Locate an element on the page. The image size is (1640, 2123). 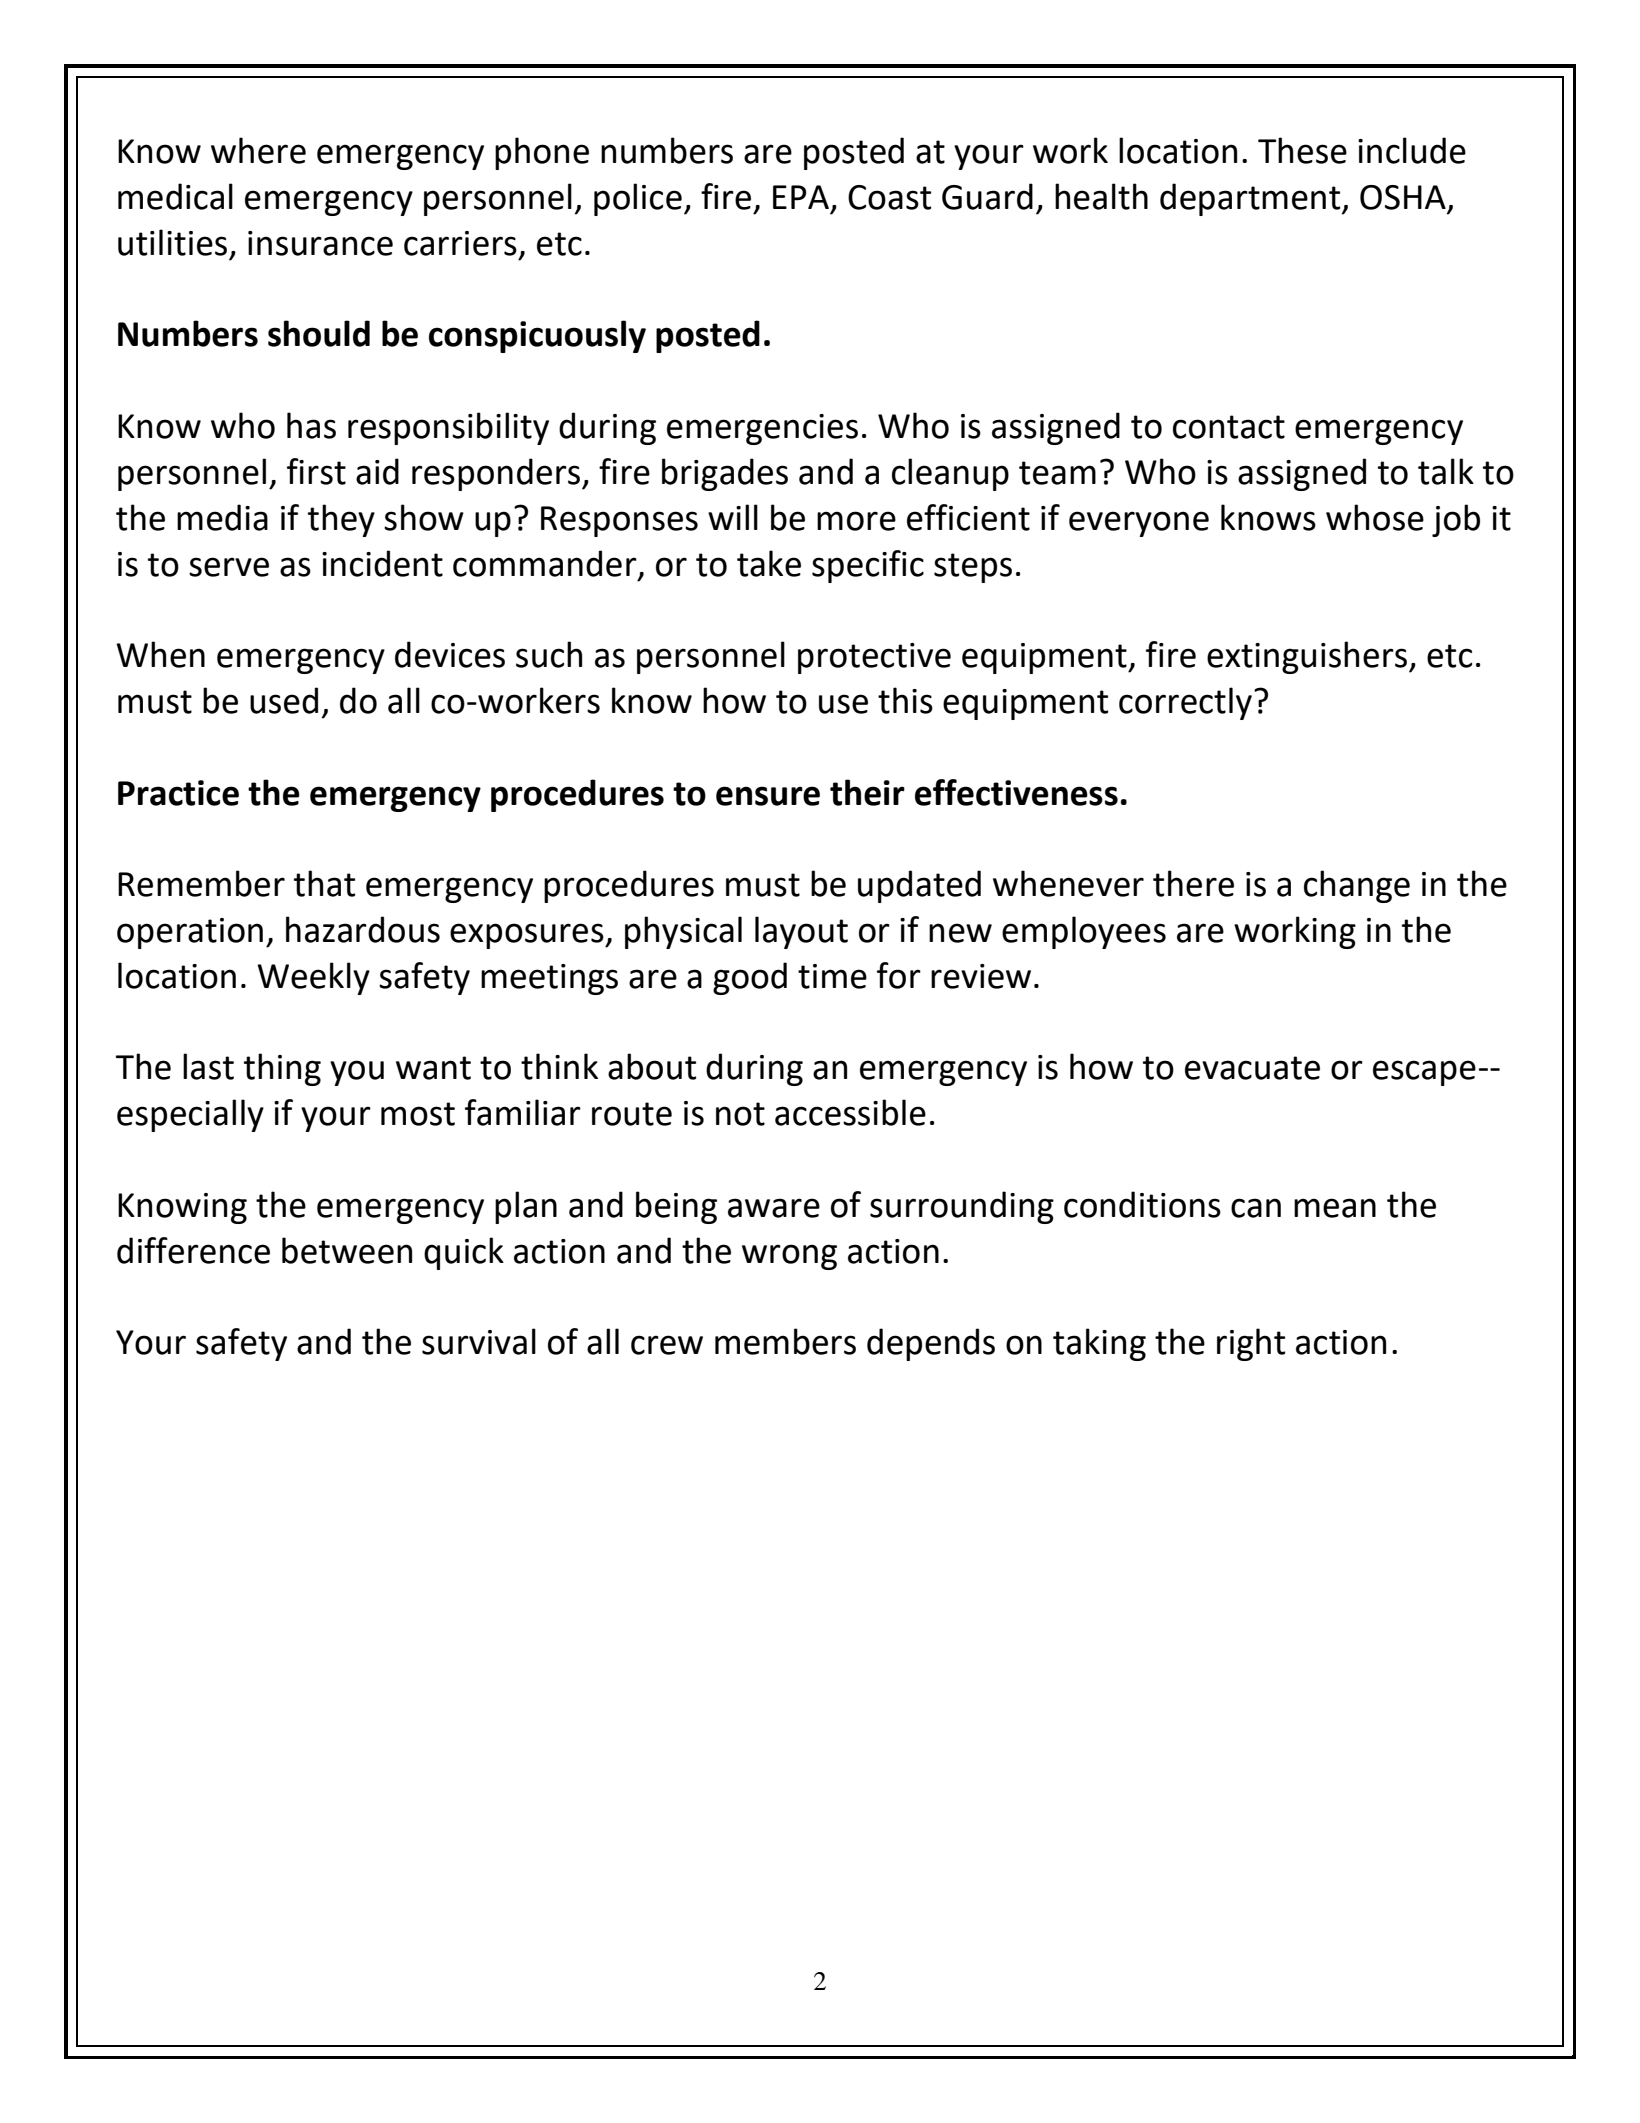
where is located at coordinates (258, 150).
